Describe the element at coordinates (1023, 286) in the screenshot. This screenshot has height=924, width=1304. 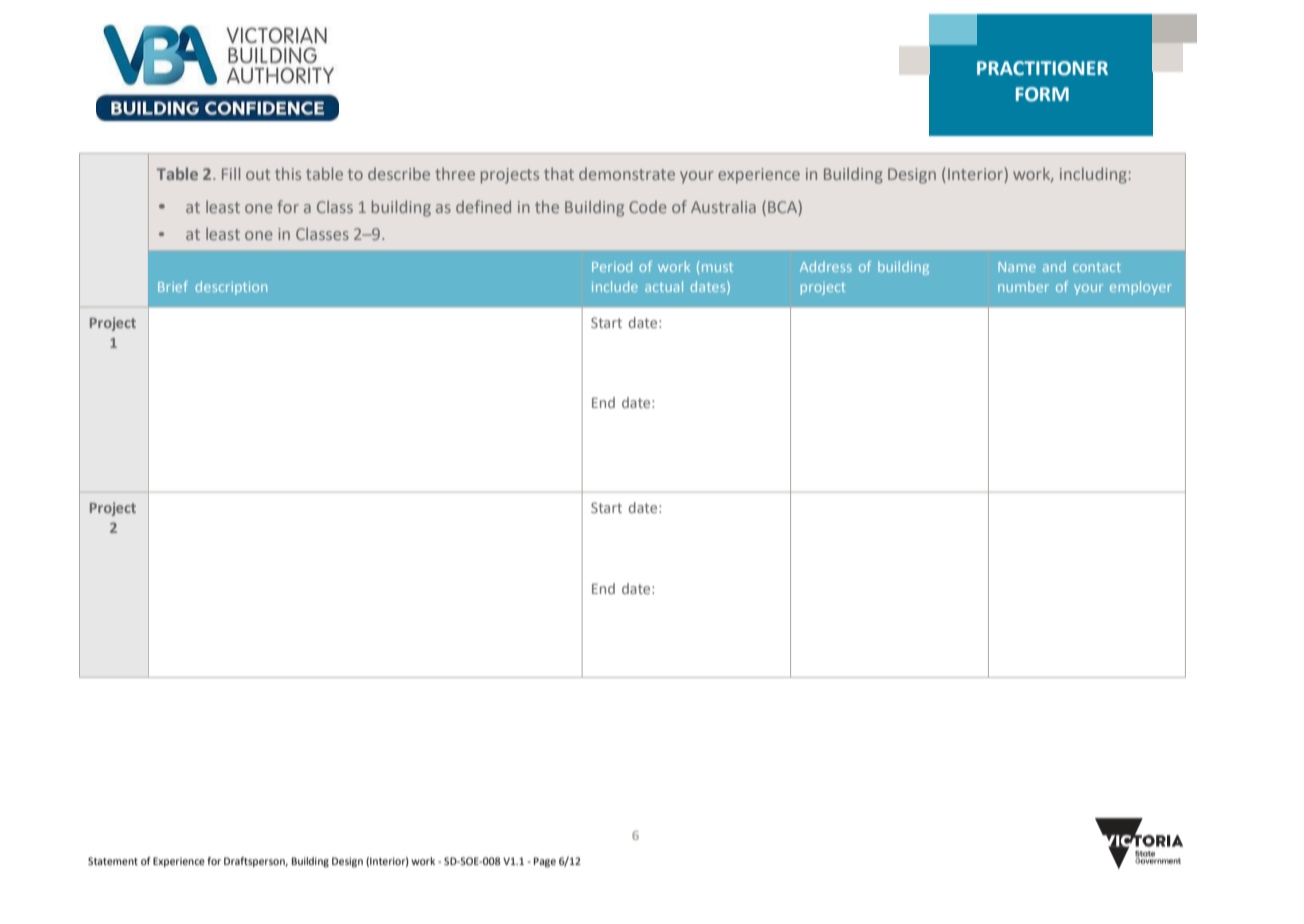
I see `number` at that location.
